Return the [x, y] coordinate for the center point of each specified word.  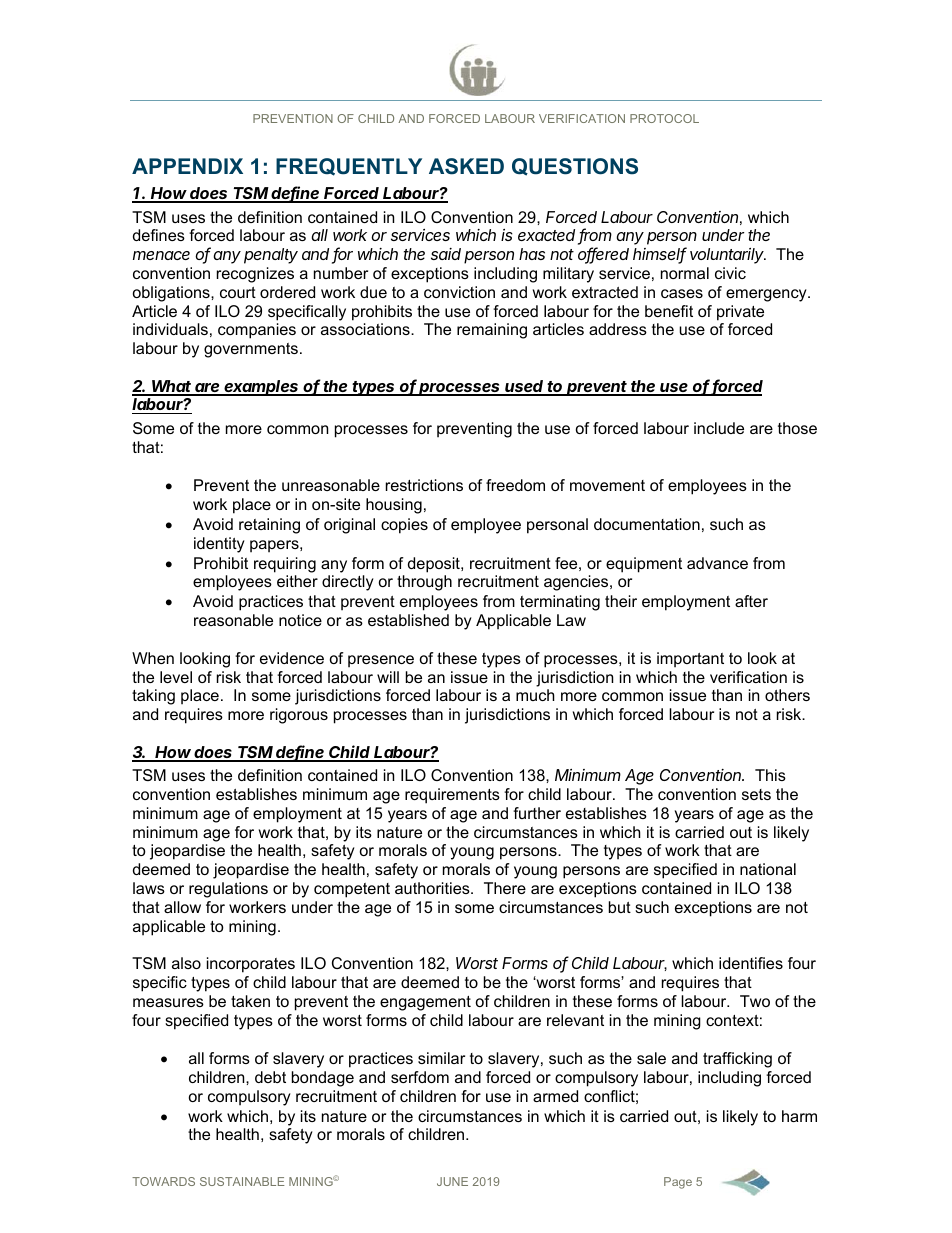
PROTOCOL [664, 118]
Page [678, 1183]
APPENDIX [187, 166]
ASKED [466, 166]
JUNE [452, 1181]
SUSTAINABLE [242, 1181]
